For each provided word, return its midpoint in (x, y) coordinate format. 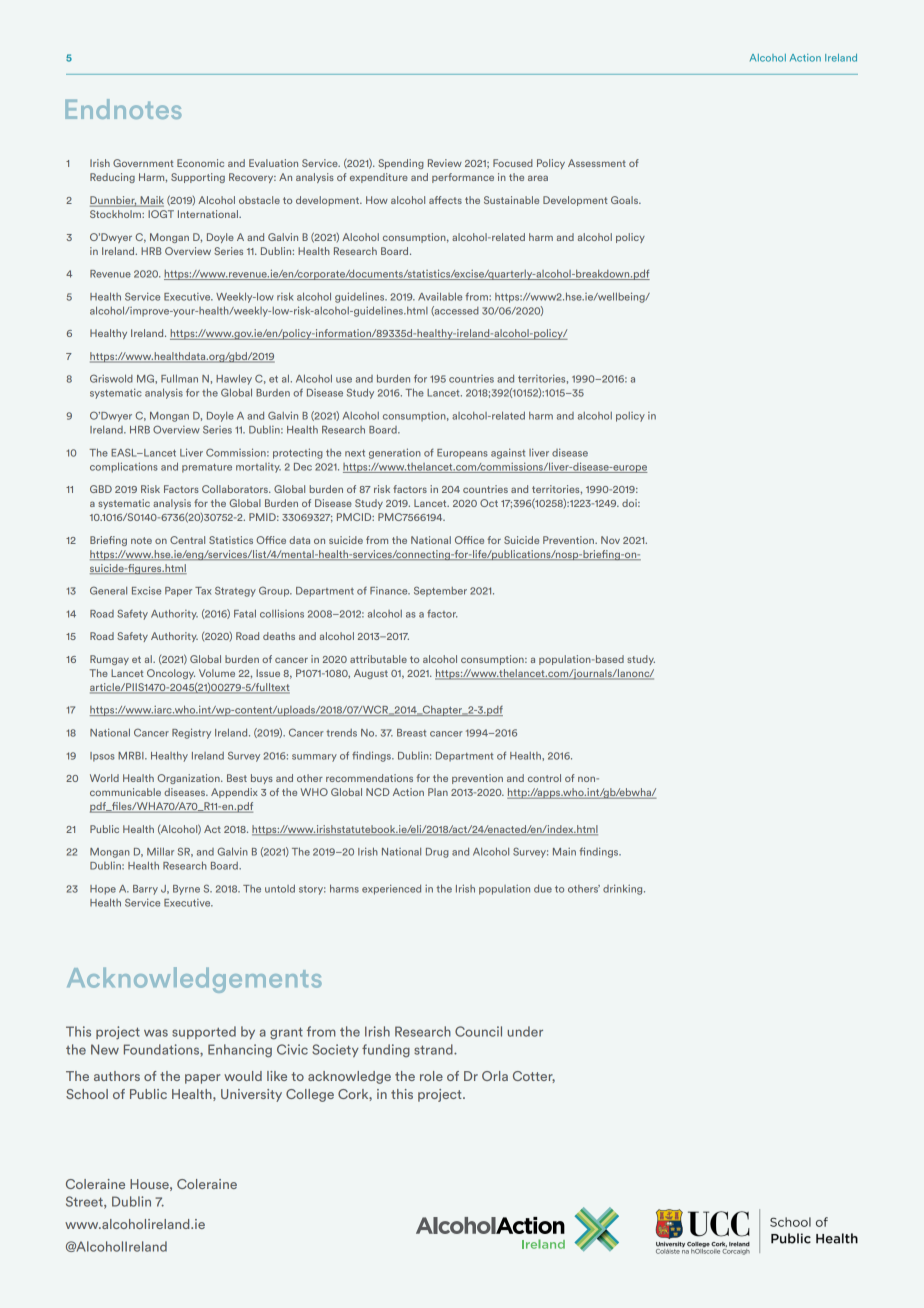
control (544, 778)
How (377, 200)
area (538, 178)
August (371, 674)
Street (85, 1202)
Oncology (171, 674)
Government (143, 163)
